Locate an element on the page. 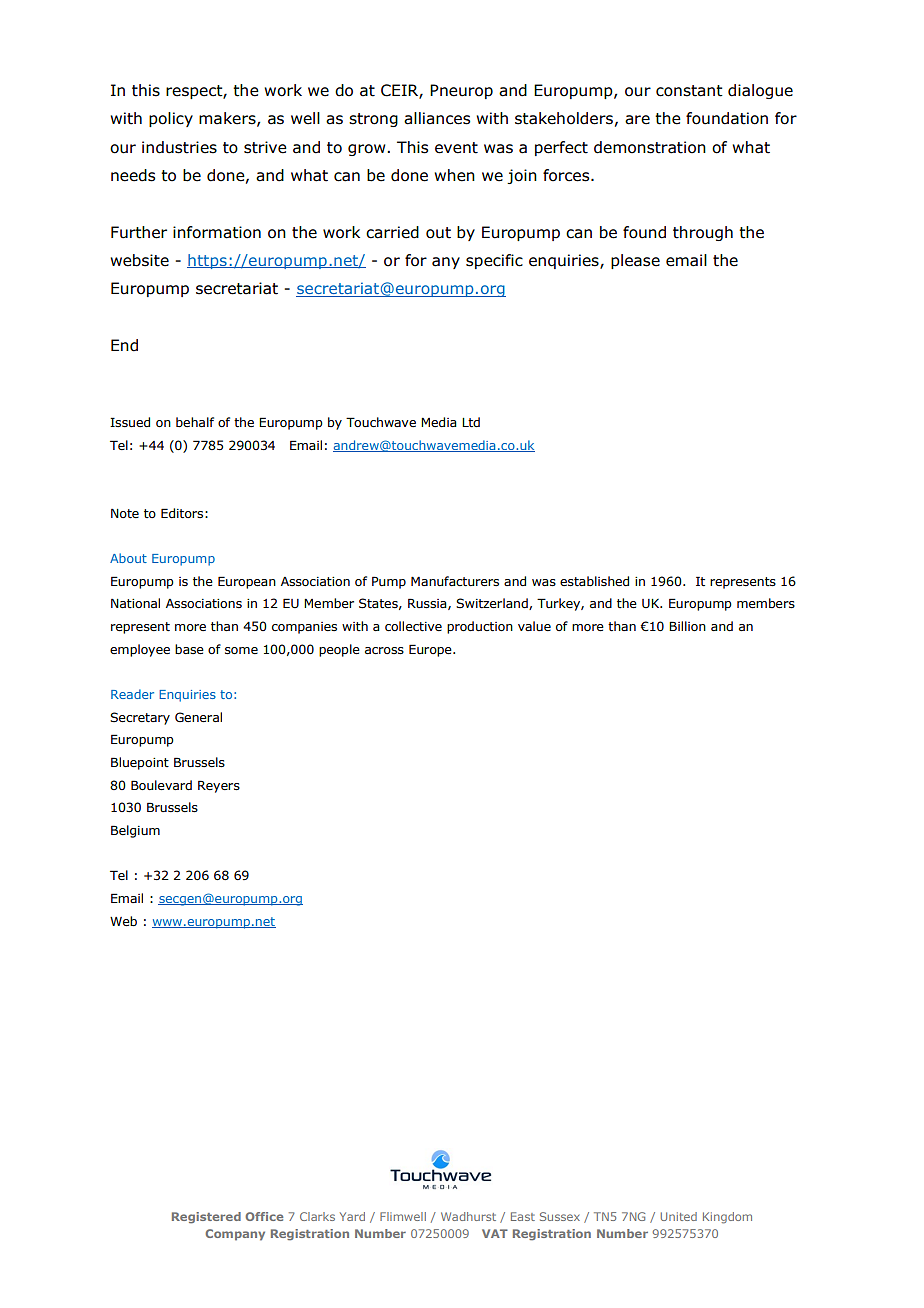  alliances is located at coordinates (437, 118).
